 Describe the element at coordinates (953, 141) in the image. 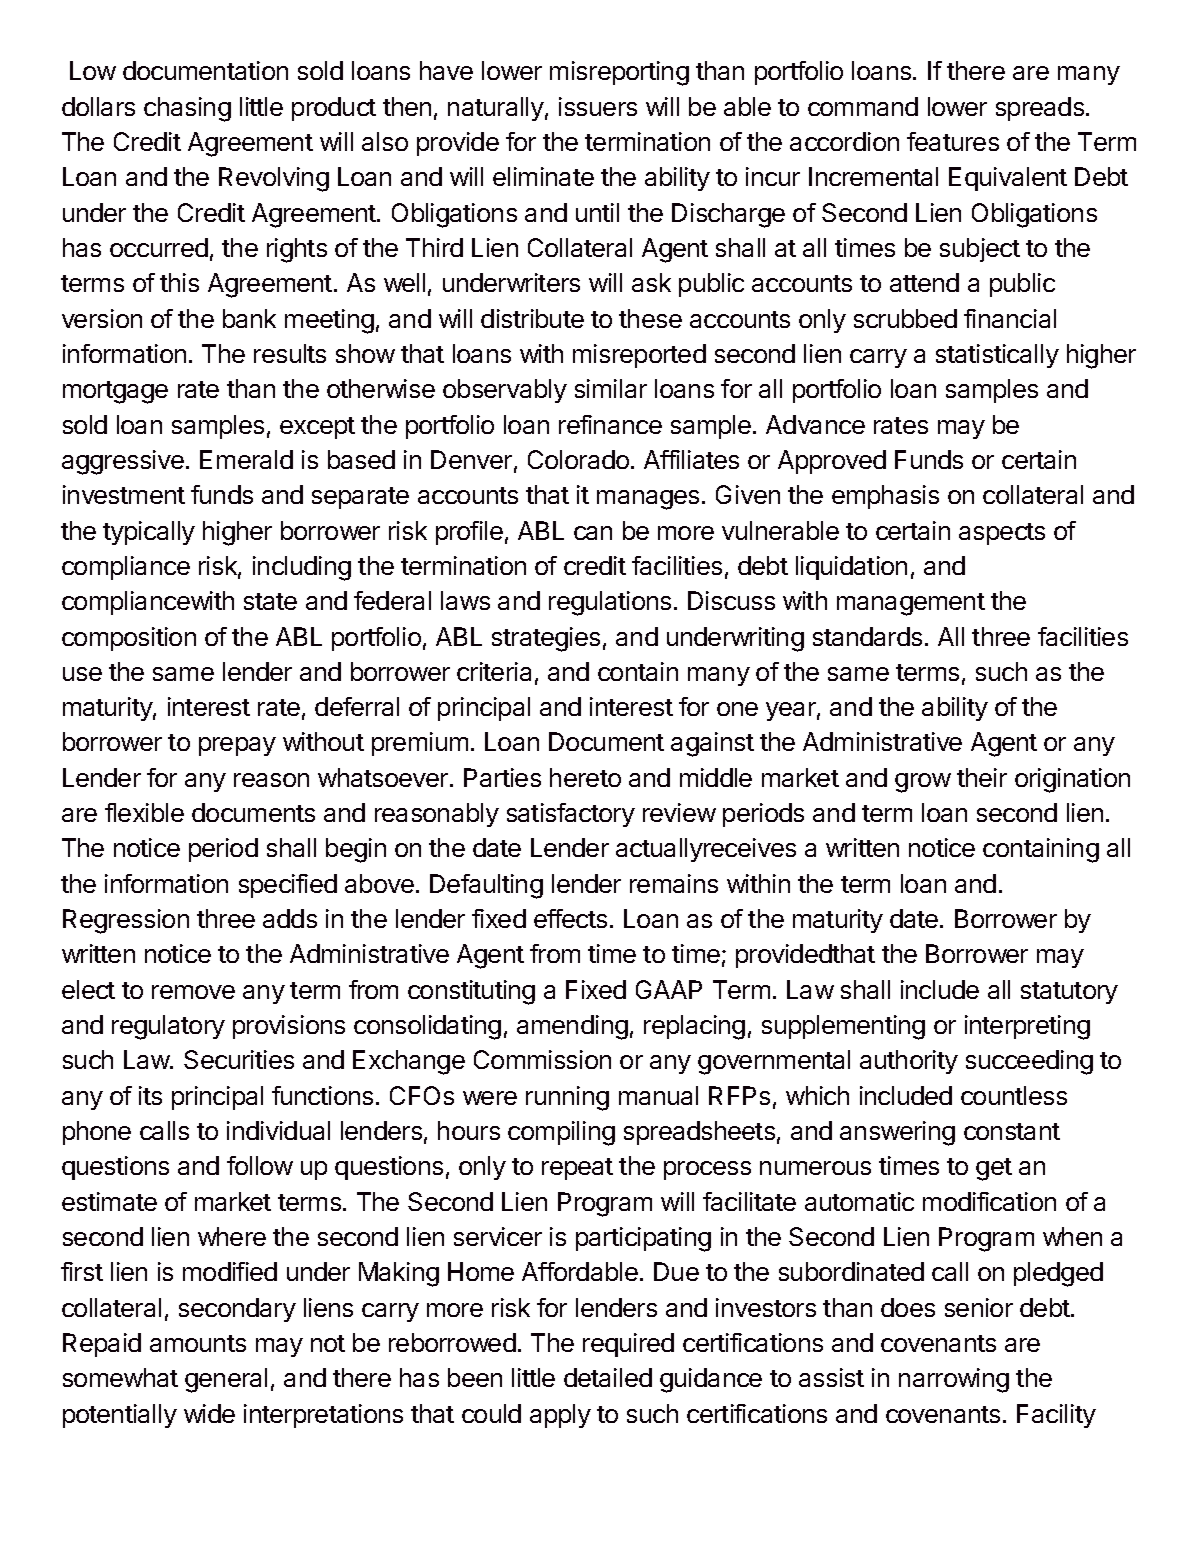

I see `features` at that location.
